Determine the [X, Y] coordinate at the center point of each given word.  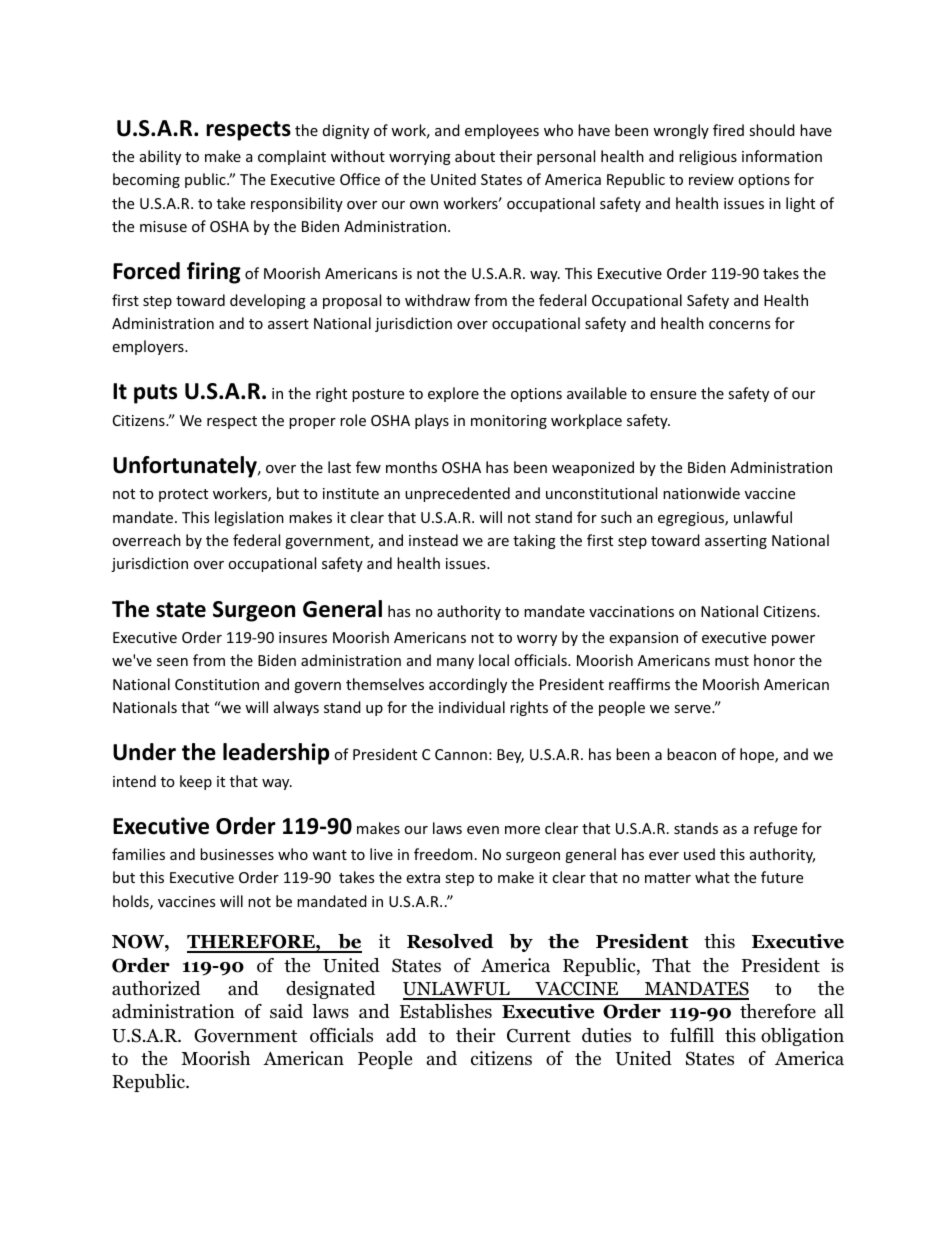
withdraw [437, 300]
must [732, 661]
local [494, 660]
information [782, 156]
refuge [775, 829]
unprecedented [457, 494]
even [483, 830]
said [286, 1011]
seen [172, 662]
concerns [739, 325]
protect [183, 495]
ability [160, 157]
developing [268, 301]
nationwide [701, 493]
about [475, 156]
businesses [237, 854]
